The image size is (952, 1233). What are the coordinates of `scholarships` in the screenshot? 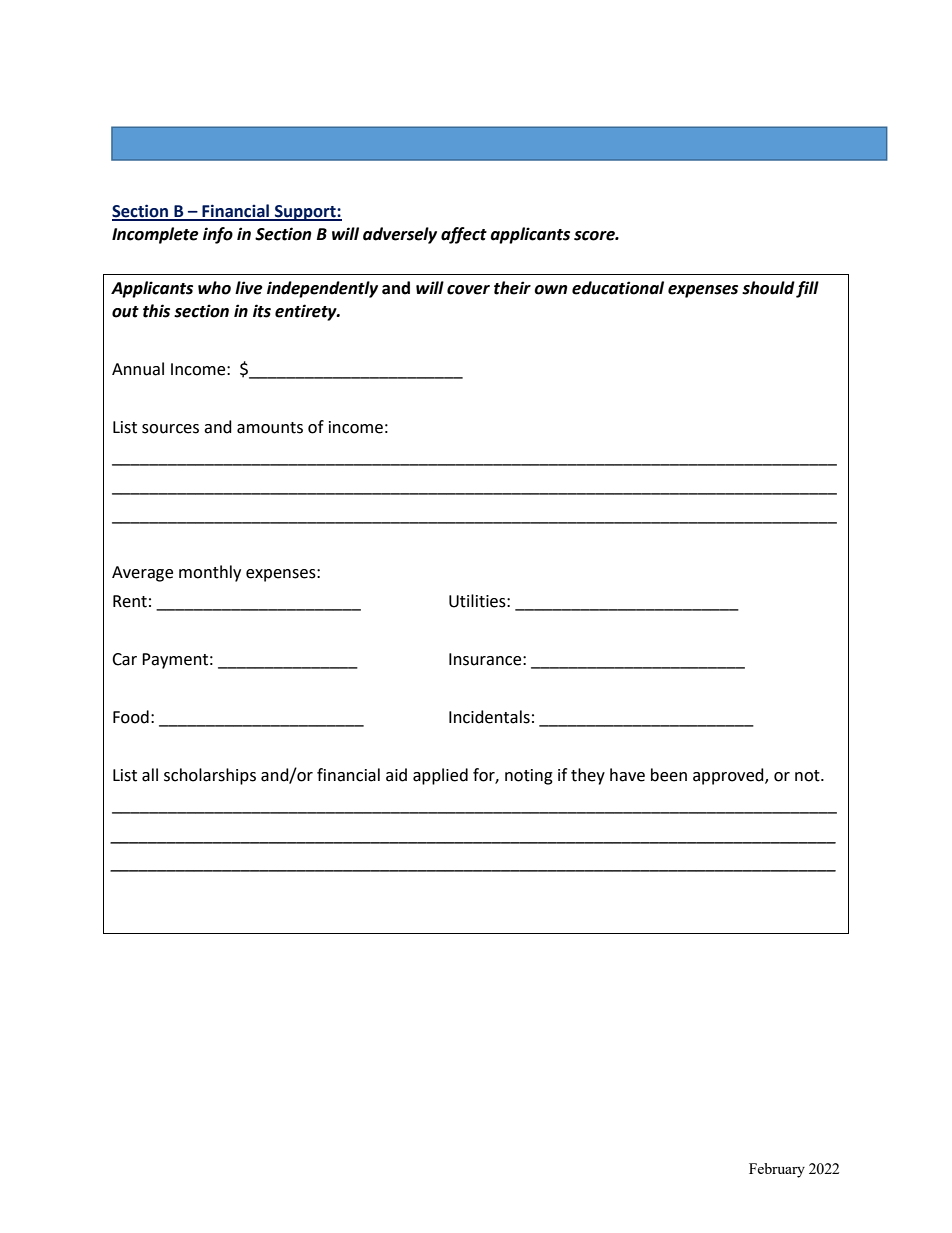 It's located at (210, 776).
